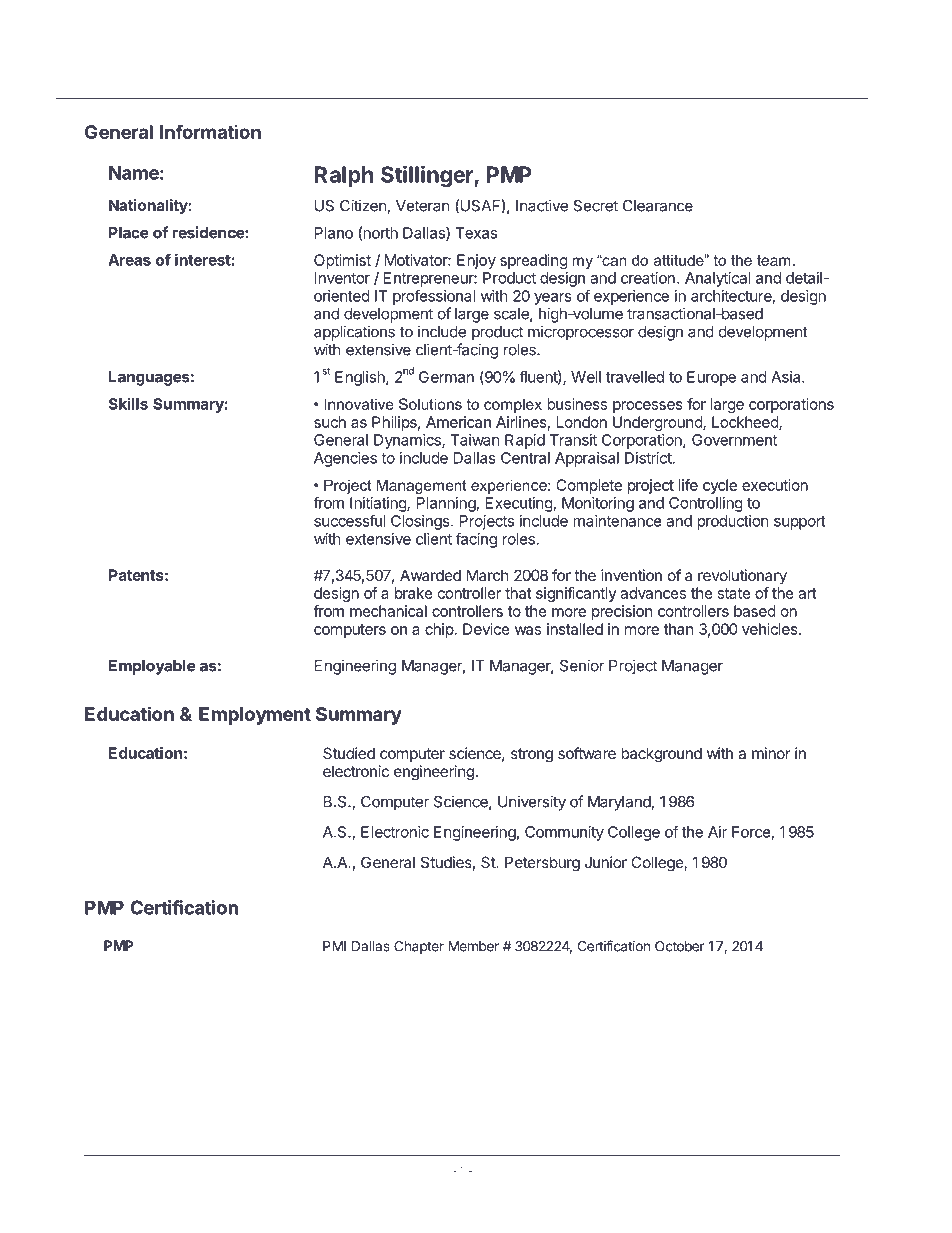  Describe the element at coordinates (532, 755) in the screenshot. I see `strong` at that location.
